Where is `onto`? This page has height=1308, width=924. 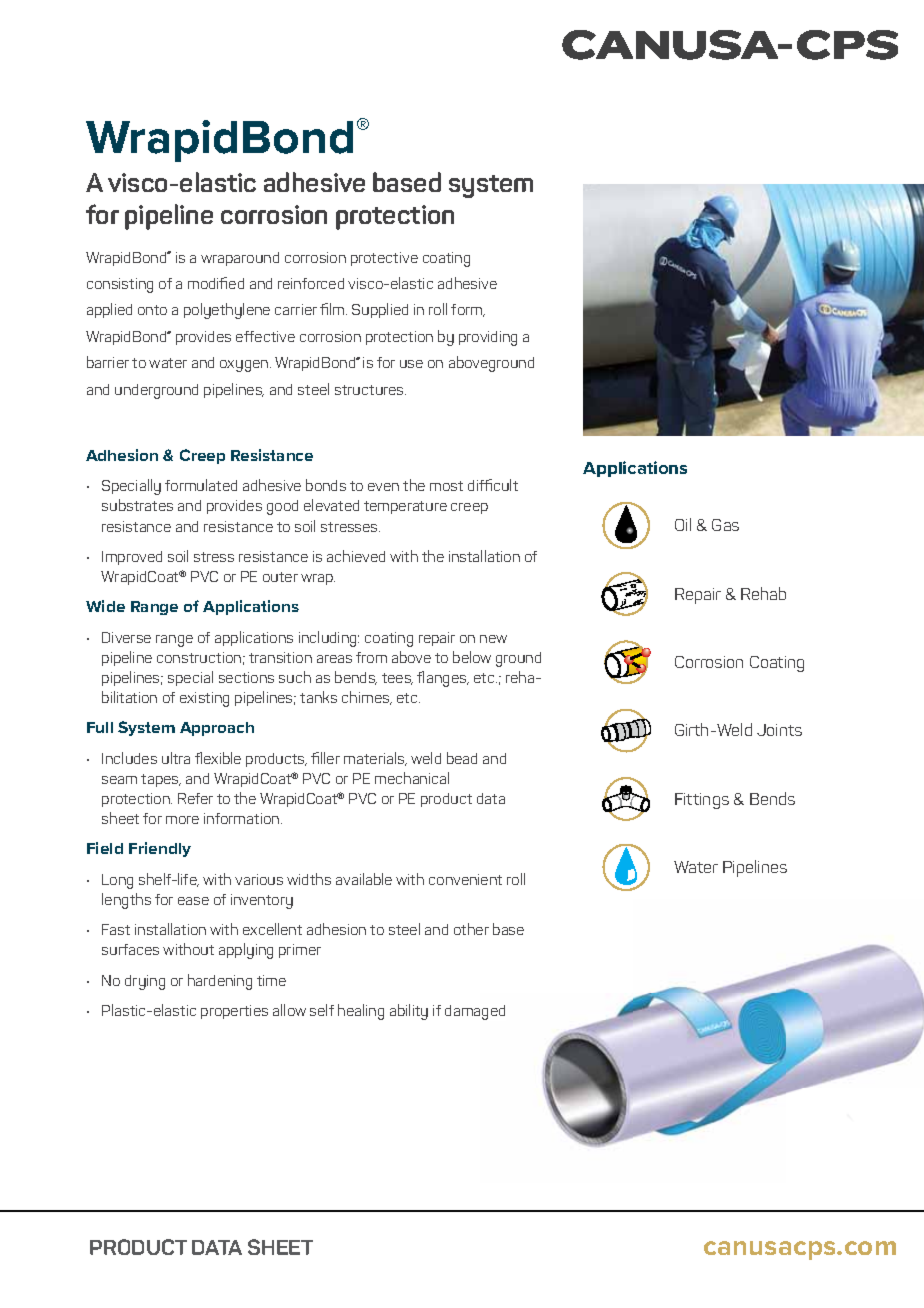 onto is located at coordinates (152, 310).
